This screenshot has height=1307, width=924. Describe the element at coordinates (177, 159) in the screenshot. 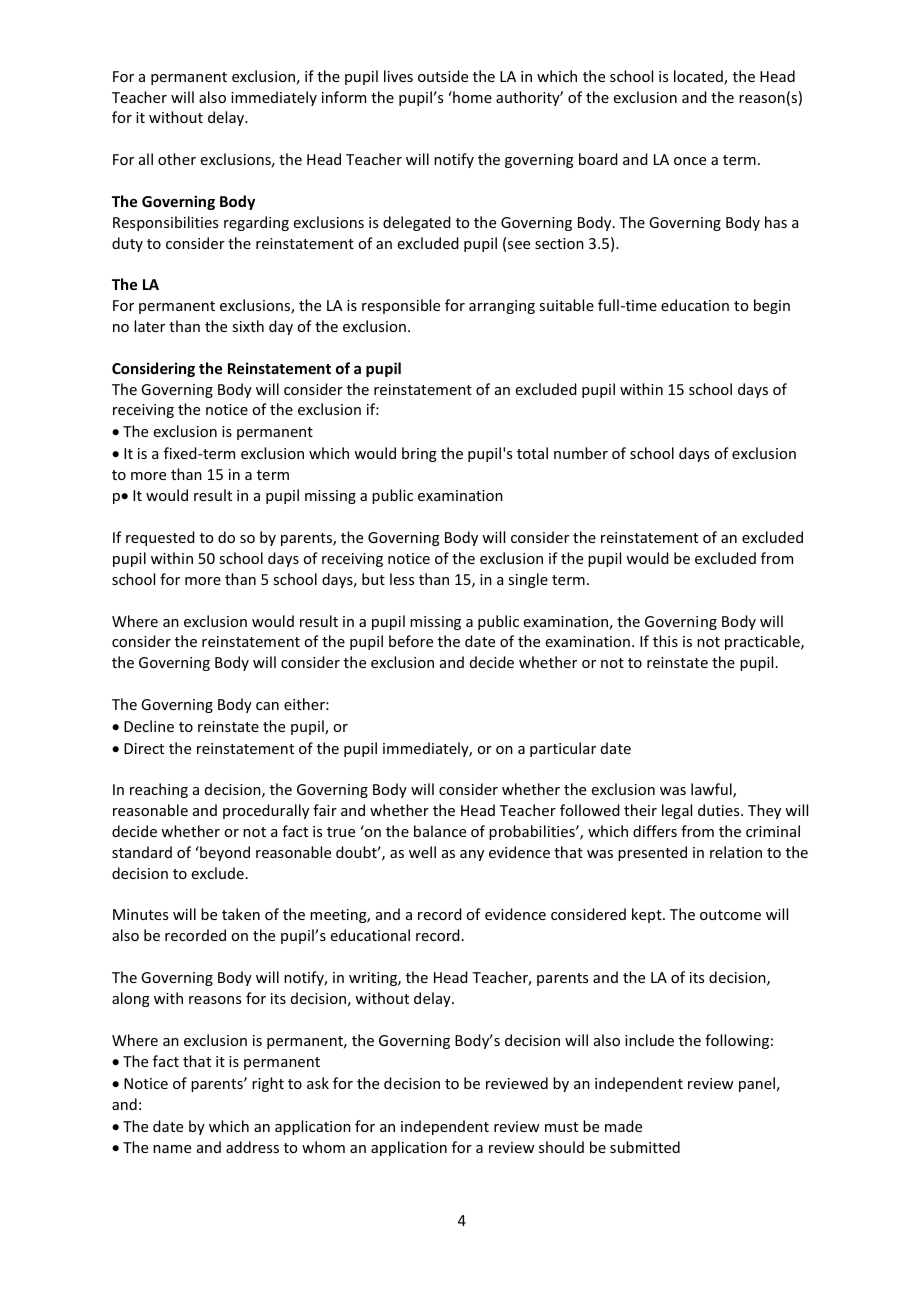

I see `other` at that location.
